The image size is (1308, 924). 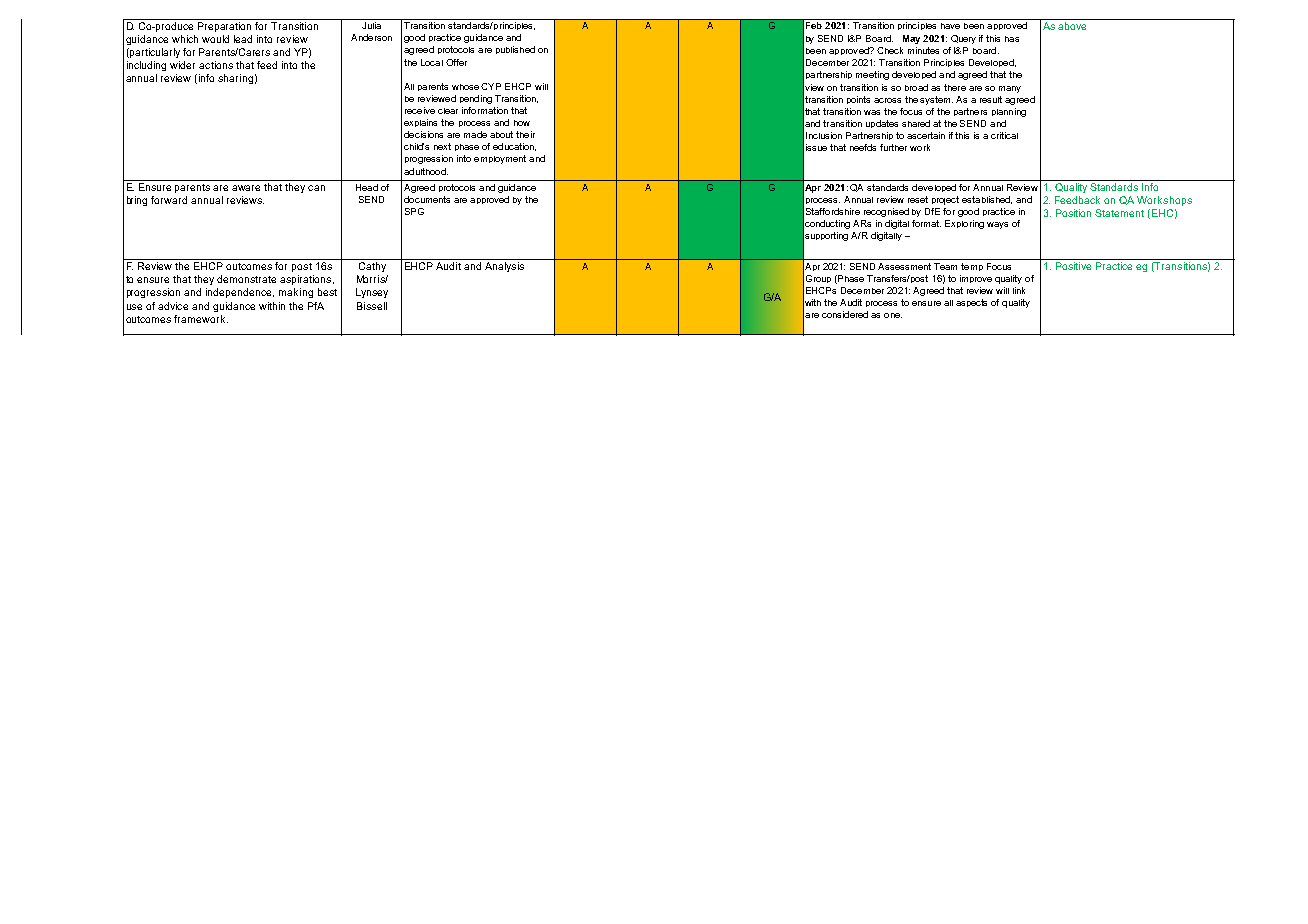 What do you see at coordinates (173, 306) in the document?
I see `advice` at bounding box center [173, 306].
